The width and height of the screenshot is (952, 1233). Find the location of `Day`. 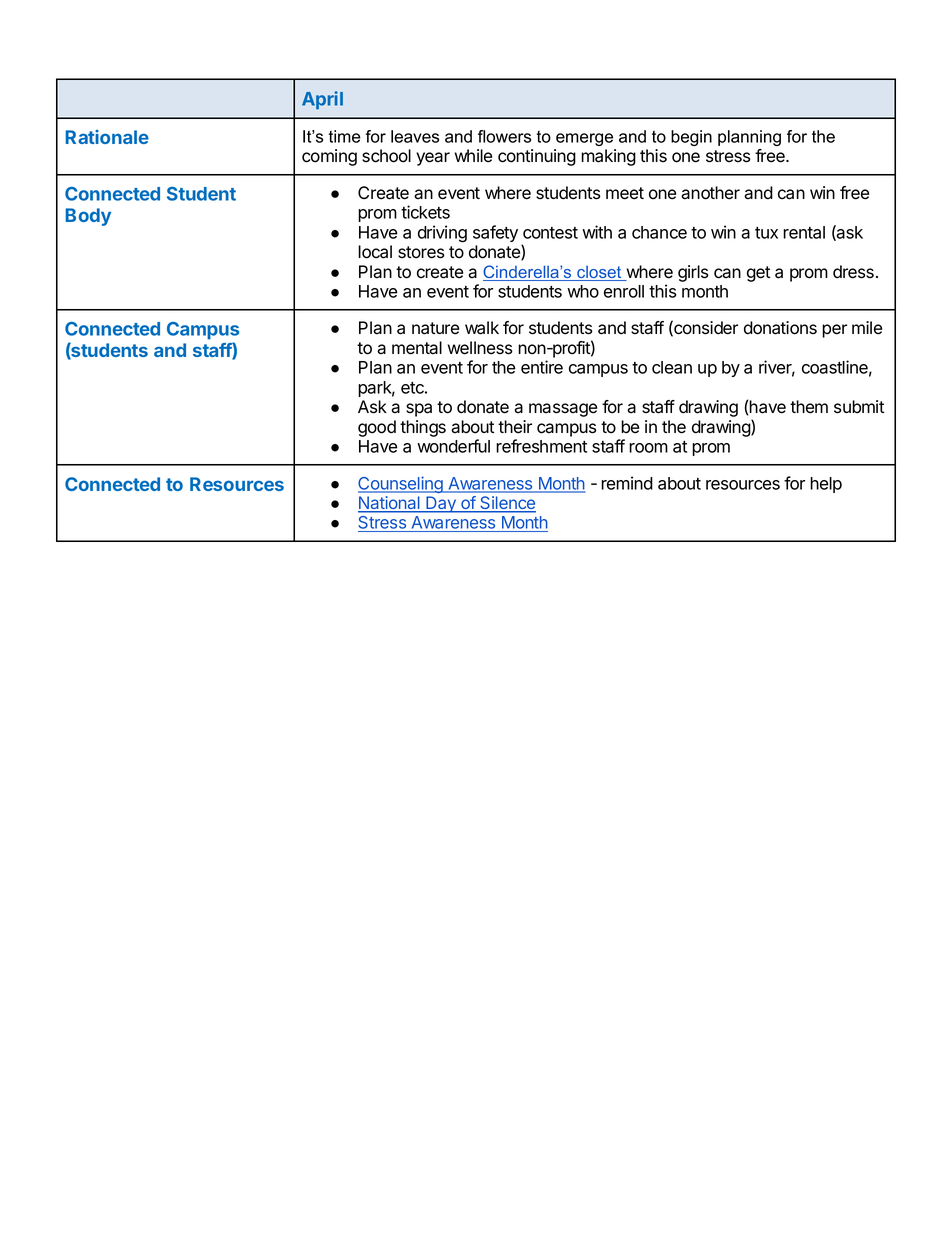

Day is located at coordinates (441, 504).
